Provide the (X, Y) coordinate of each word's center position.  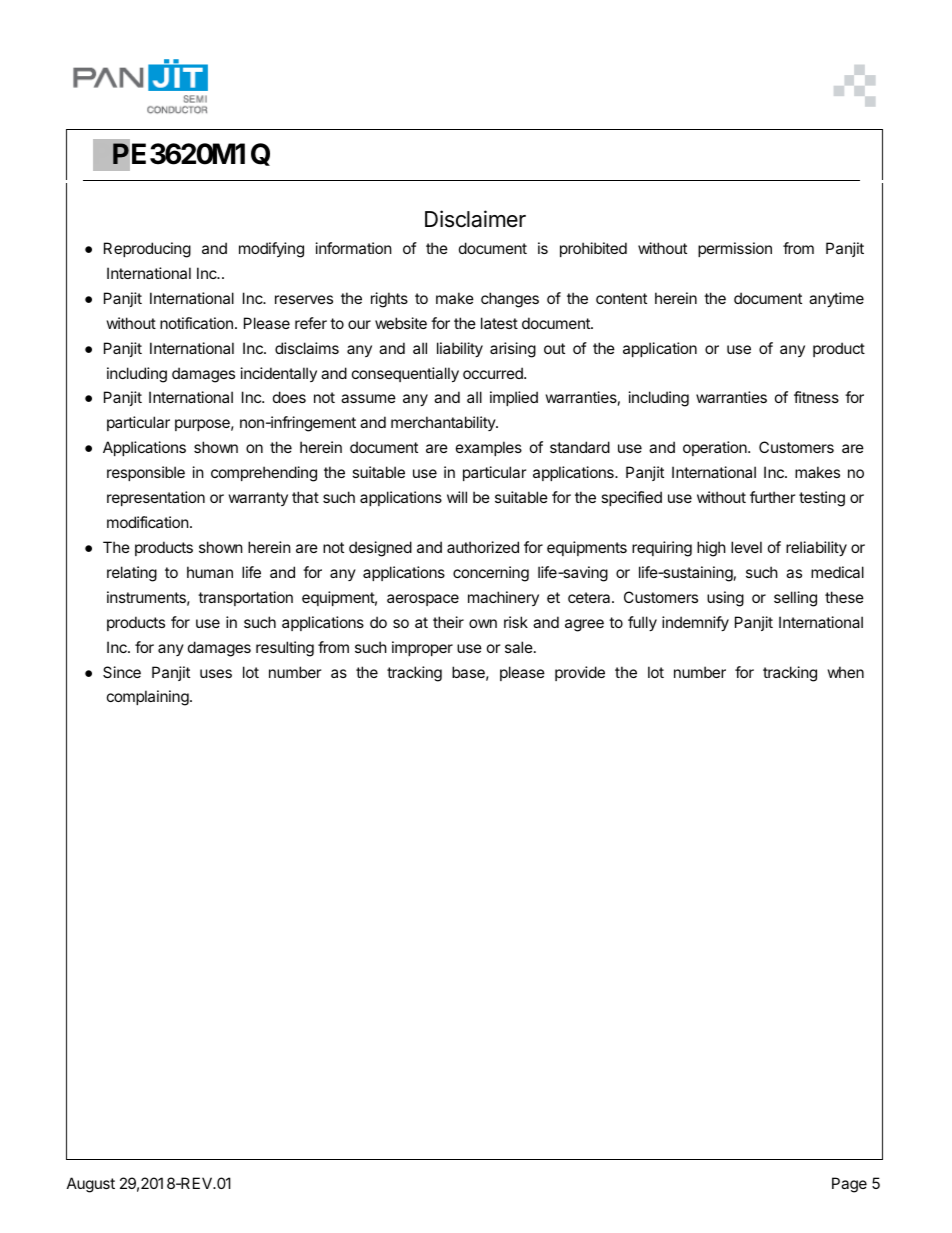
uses (216, 673)
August (91, 1185)
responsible (146, 473)
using (725, 599)
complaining (148, 698)
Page (849, 1185)
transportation (245, 598)
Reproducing (147, 250)
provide (580, 673)
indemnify (695, 623)
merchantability (444, 423)
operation (716, 448)
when (846, 672)
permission (735, 249)
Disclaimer (475, 219)
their (448, 622)
